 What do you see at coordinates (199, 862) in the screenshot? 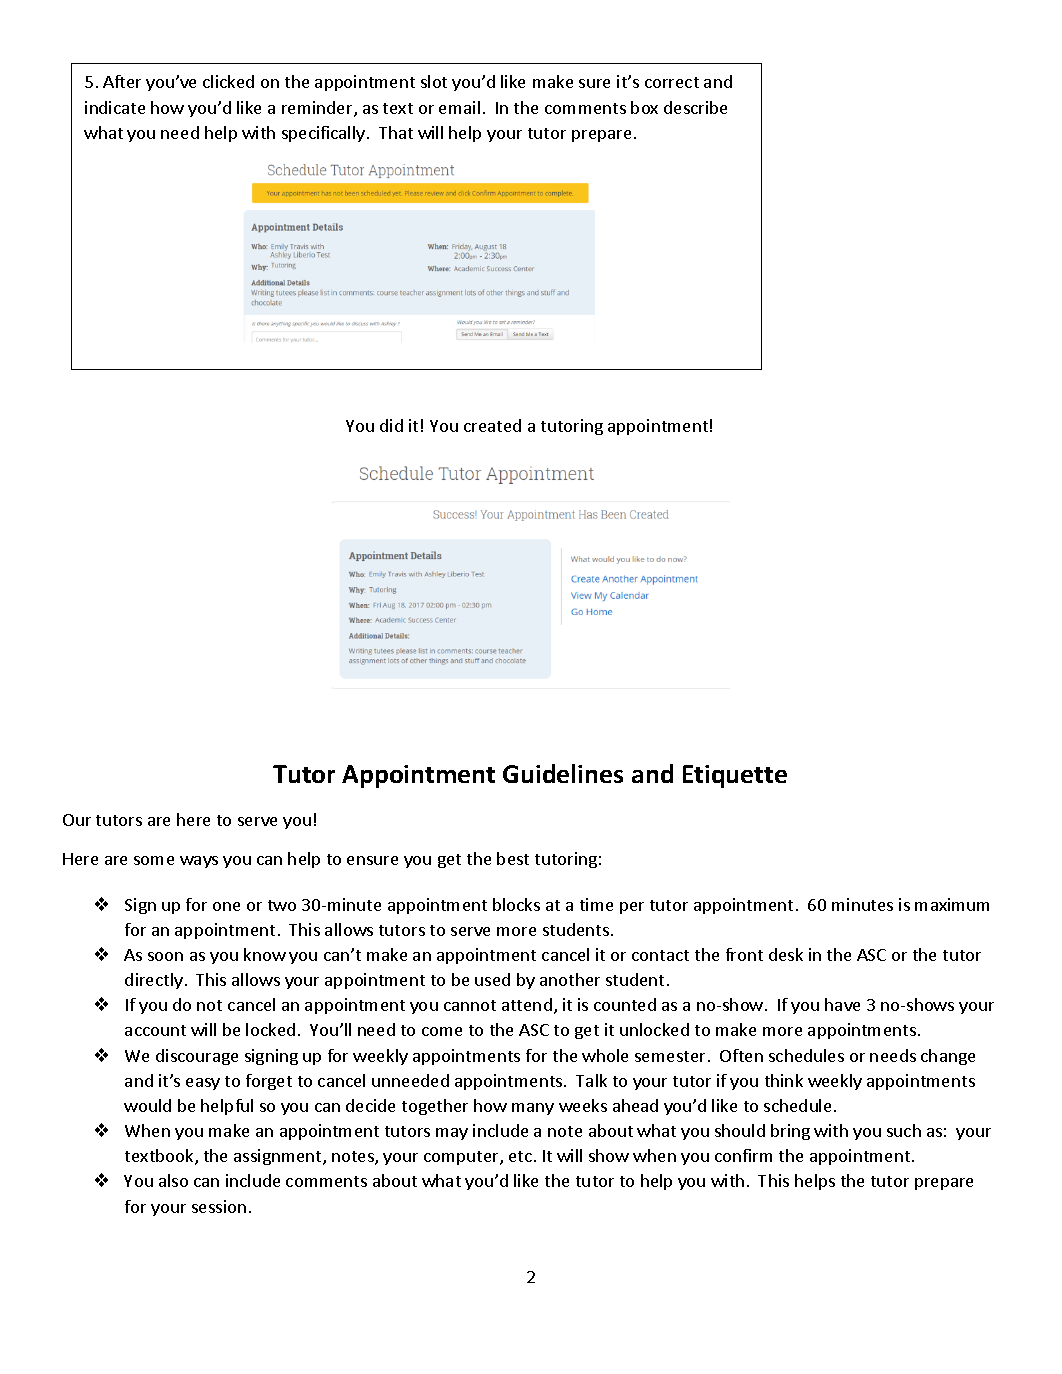
I see `ways` at bounding box center [199, 862].
